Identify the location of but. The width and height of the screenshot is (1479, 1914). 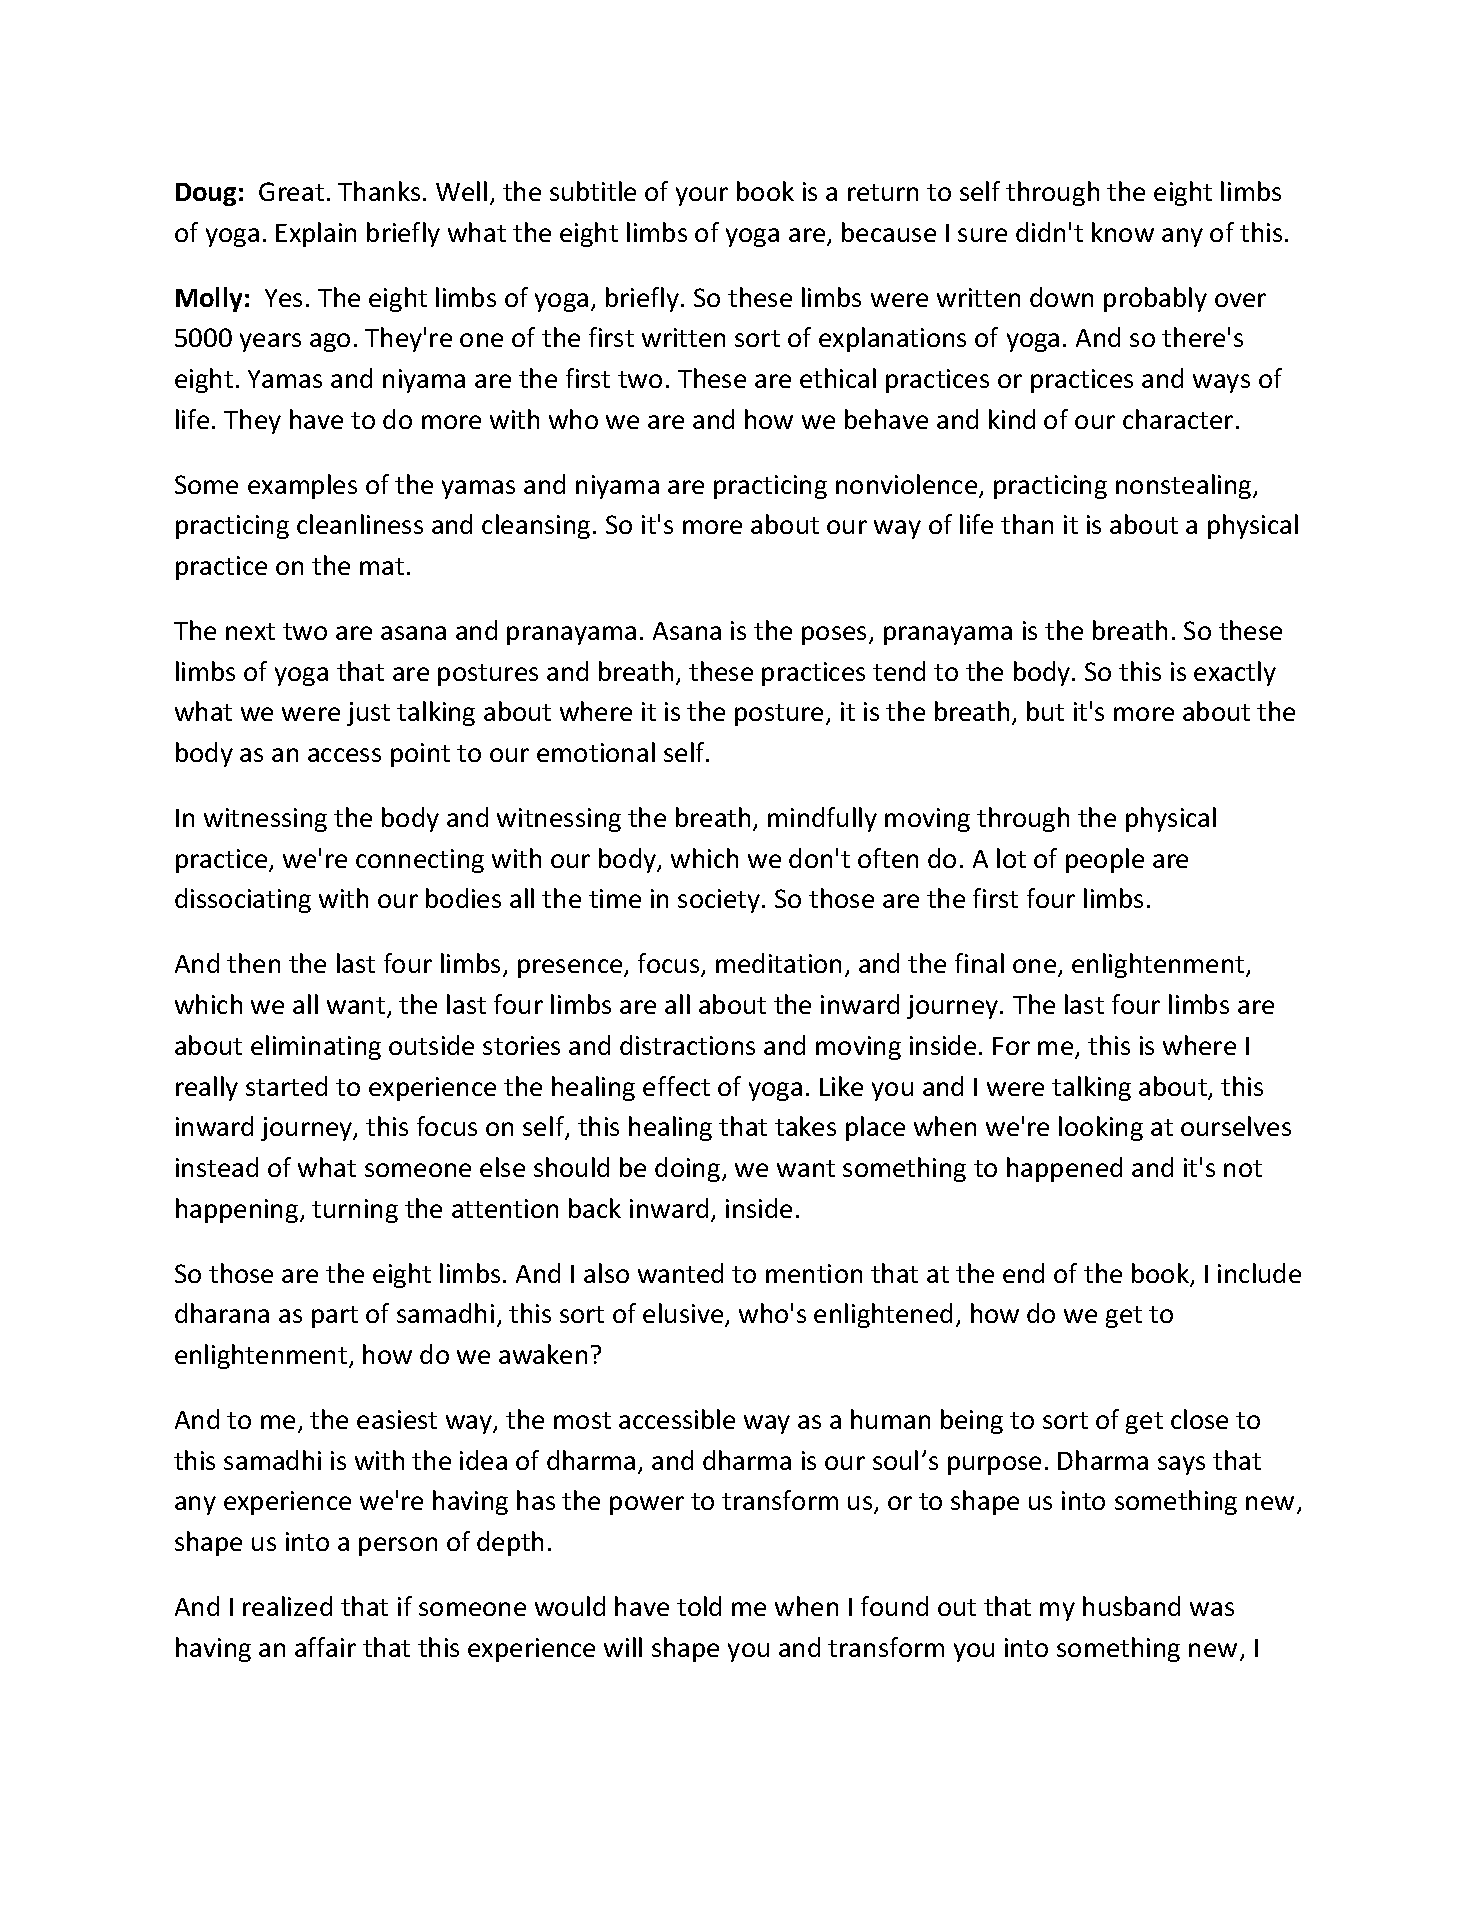
(1045, 711).
